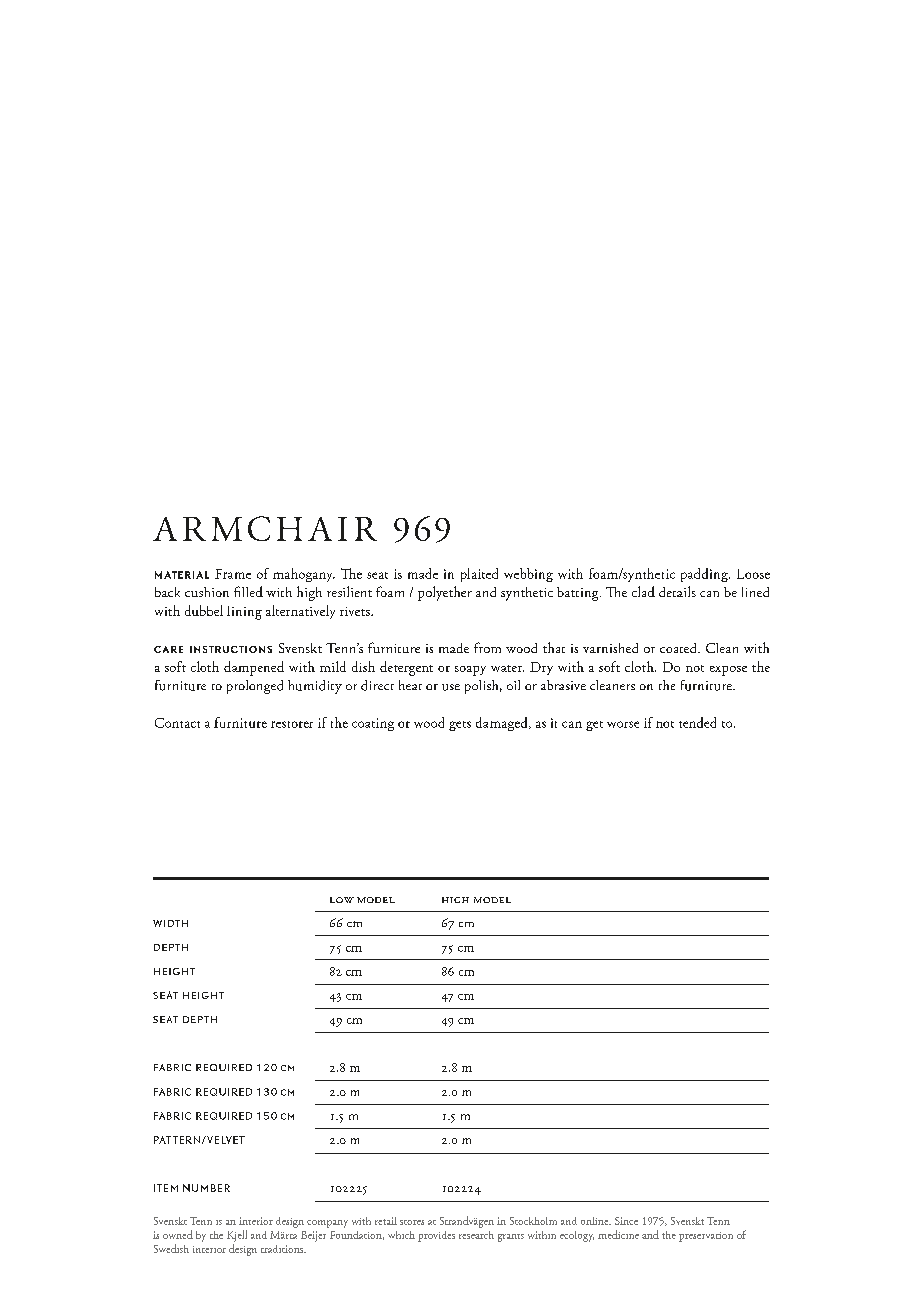  I want to click on filled, so click(248, 591).
